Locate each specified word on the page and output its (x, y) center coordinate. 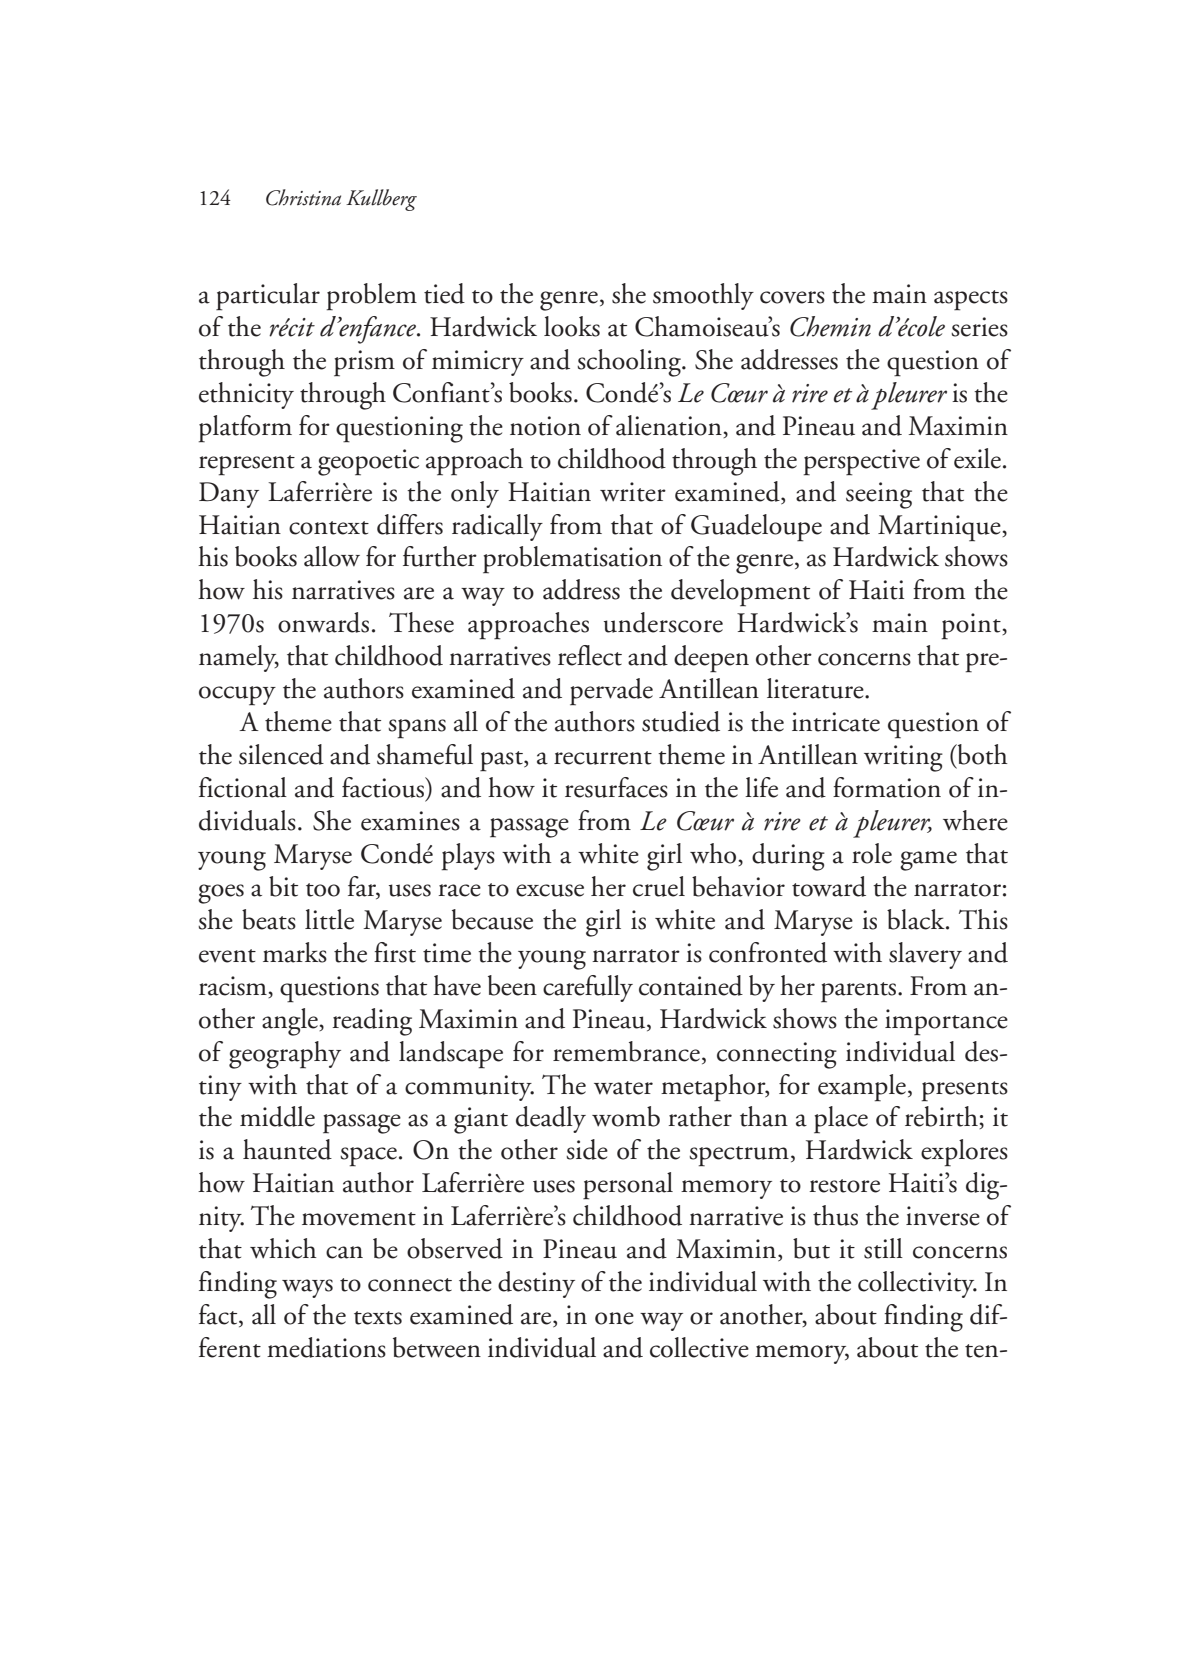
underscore (663, 622)
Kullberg (381, 200)
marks (295, 952)
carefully (588, 988)
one (614, 1318)
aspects (971, 300)
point (972, 626)
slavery (925, 955)
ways (307, 1288)
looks (572, 326)
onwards (323, 622)
